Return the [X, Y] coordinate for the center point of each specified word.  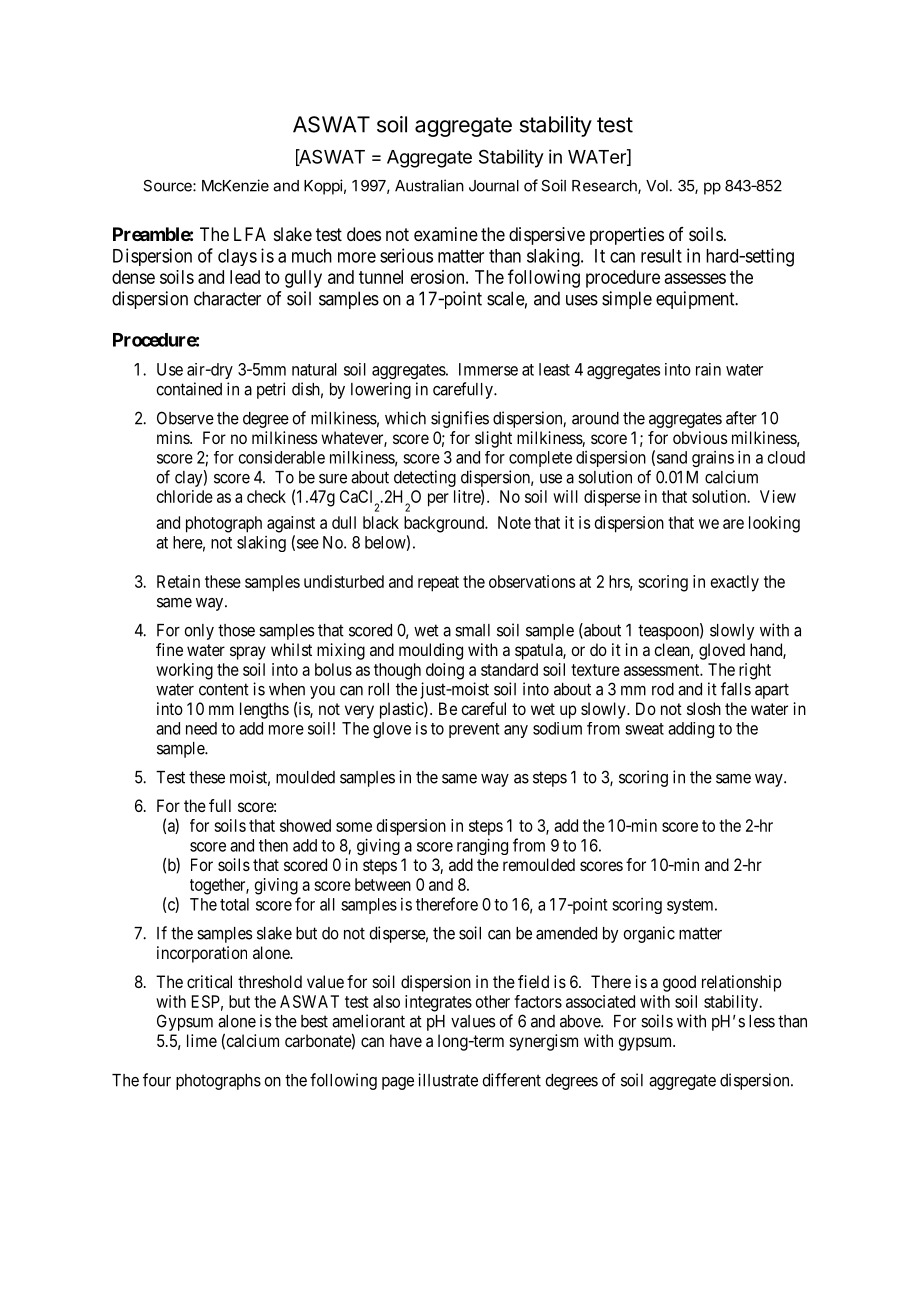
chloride [185, 496]
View [778, 496]
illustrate [448, 1080]
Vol [657, 186]
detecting [425, 478]
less [762, 1021]
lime [202, 1040]
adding [691, 730]
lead [245, 277]
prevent [474, 730]
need [201, 728]
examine [446, 234]
